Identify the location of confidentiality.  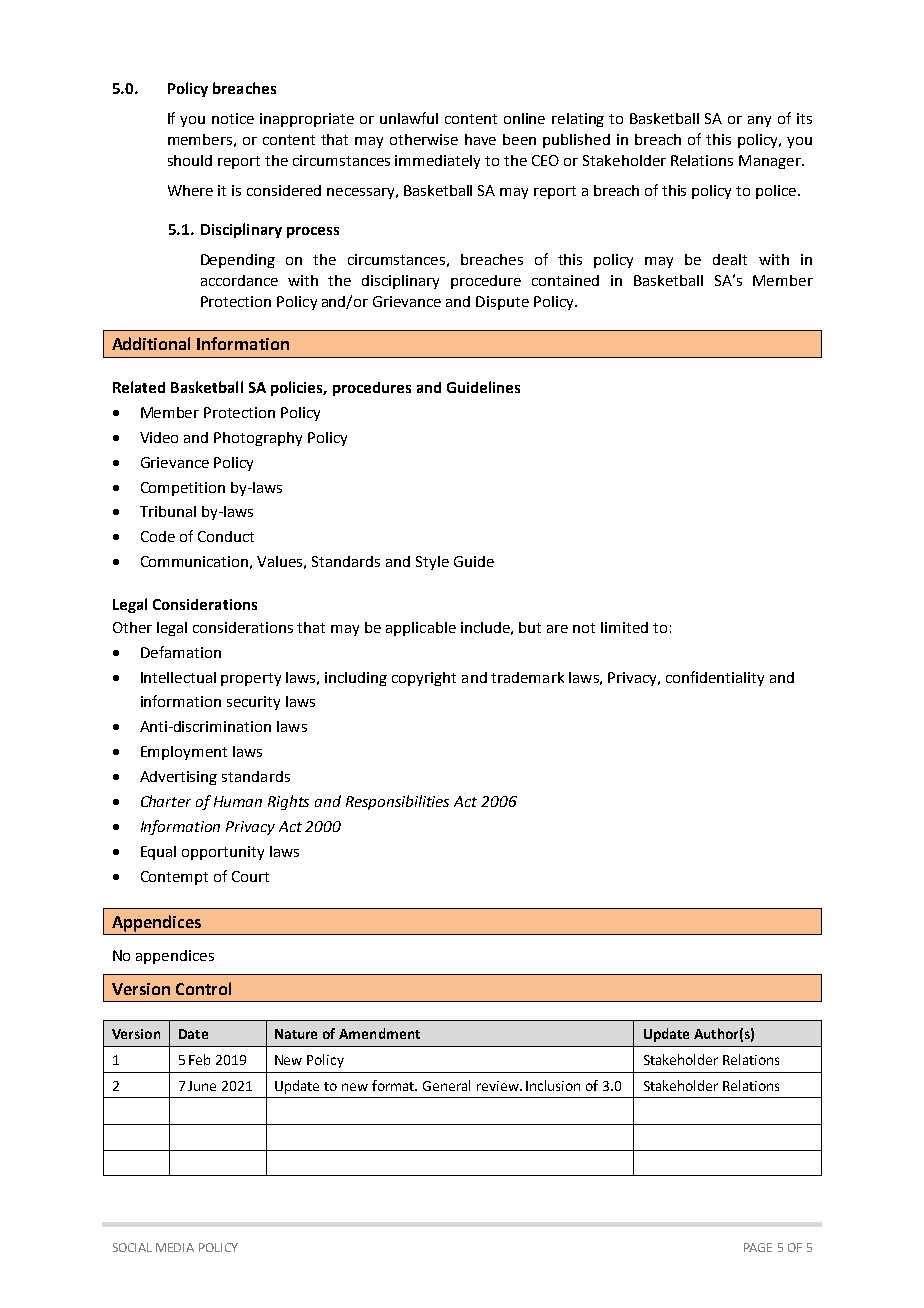
(715, 678).
